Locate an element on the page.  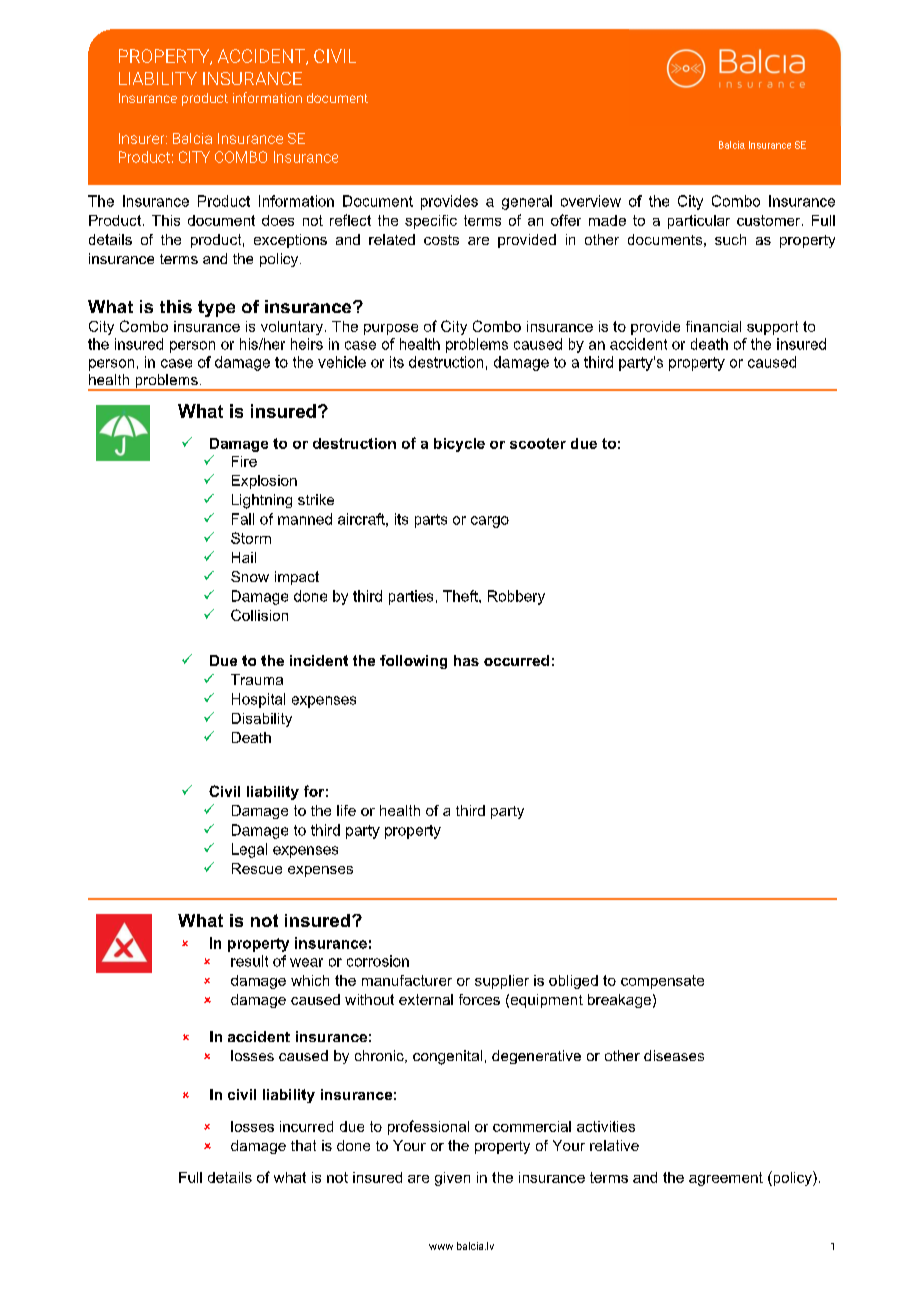
that is located at coordinates (303, 1145).
